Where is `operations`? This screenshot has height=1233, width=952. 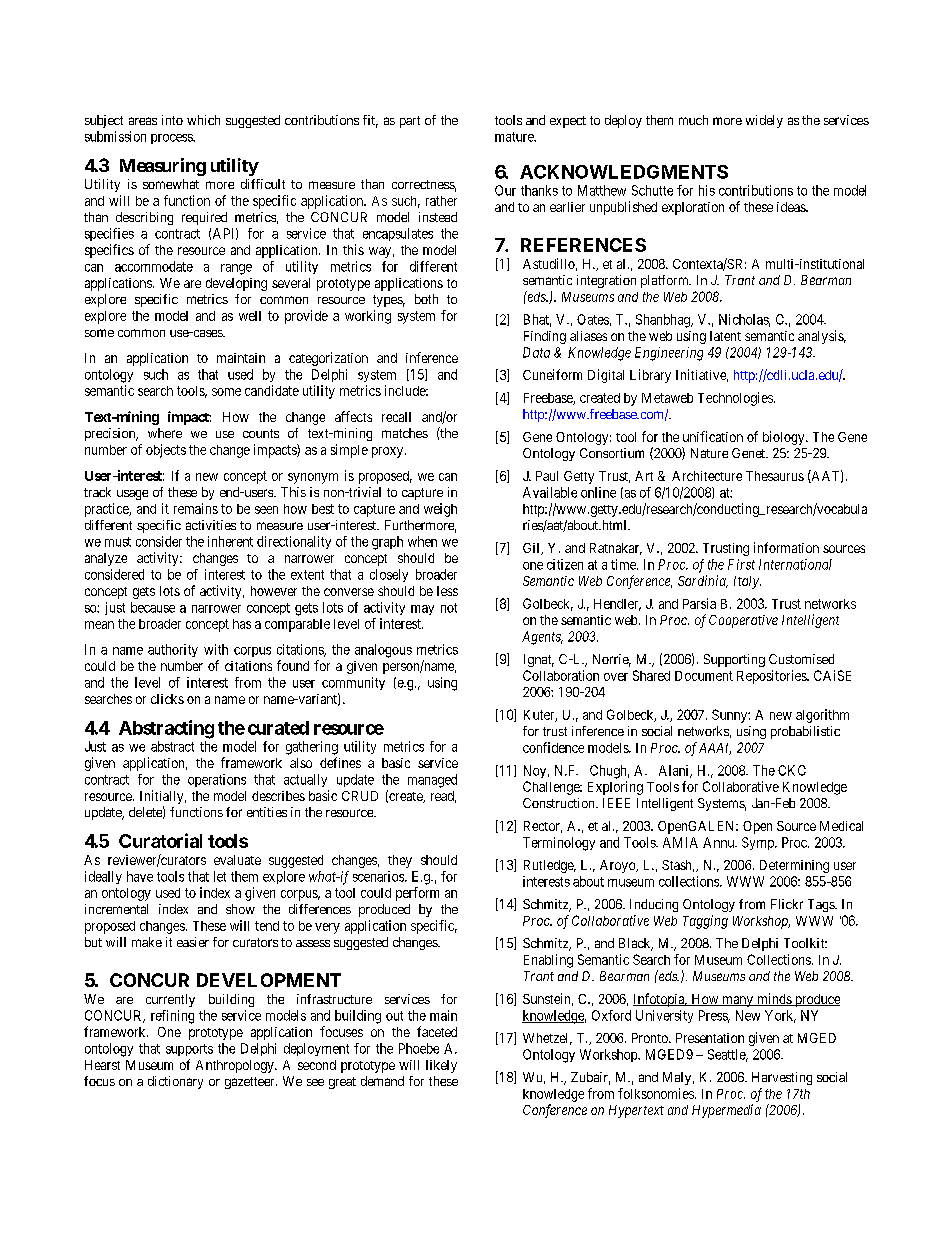 operations is located at coordinates (217, 780).
